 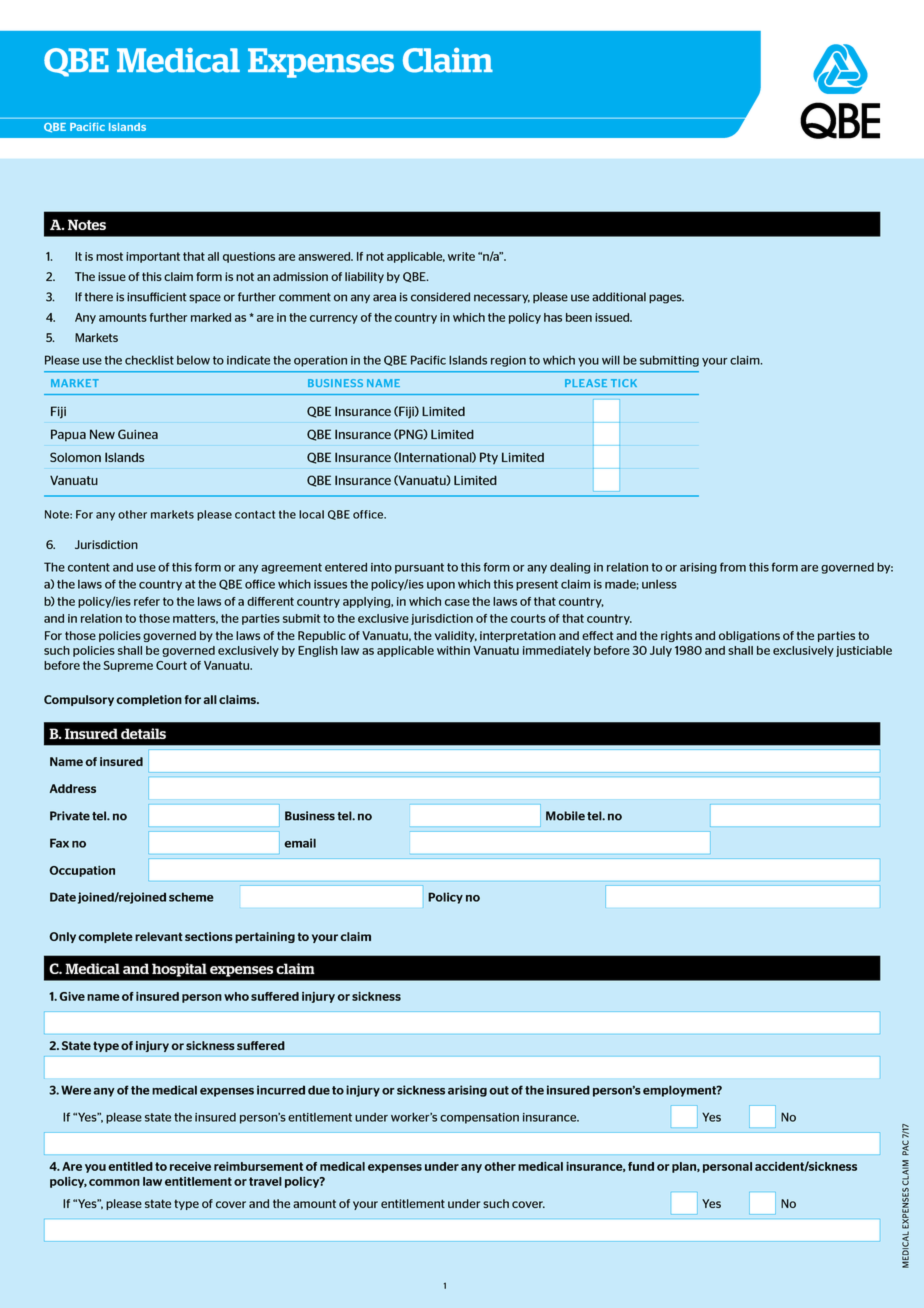 I want to click on upon, so click(x=441, y=586).
